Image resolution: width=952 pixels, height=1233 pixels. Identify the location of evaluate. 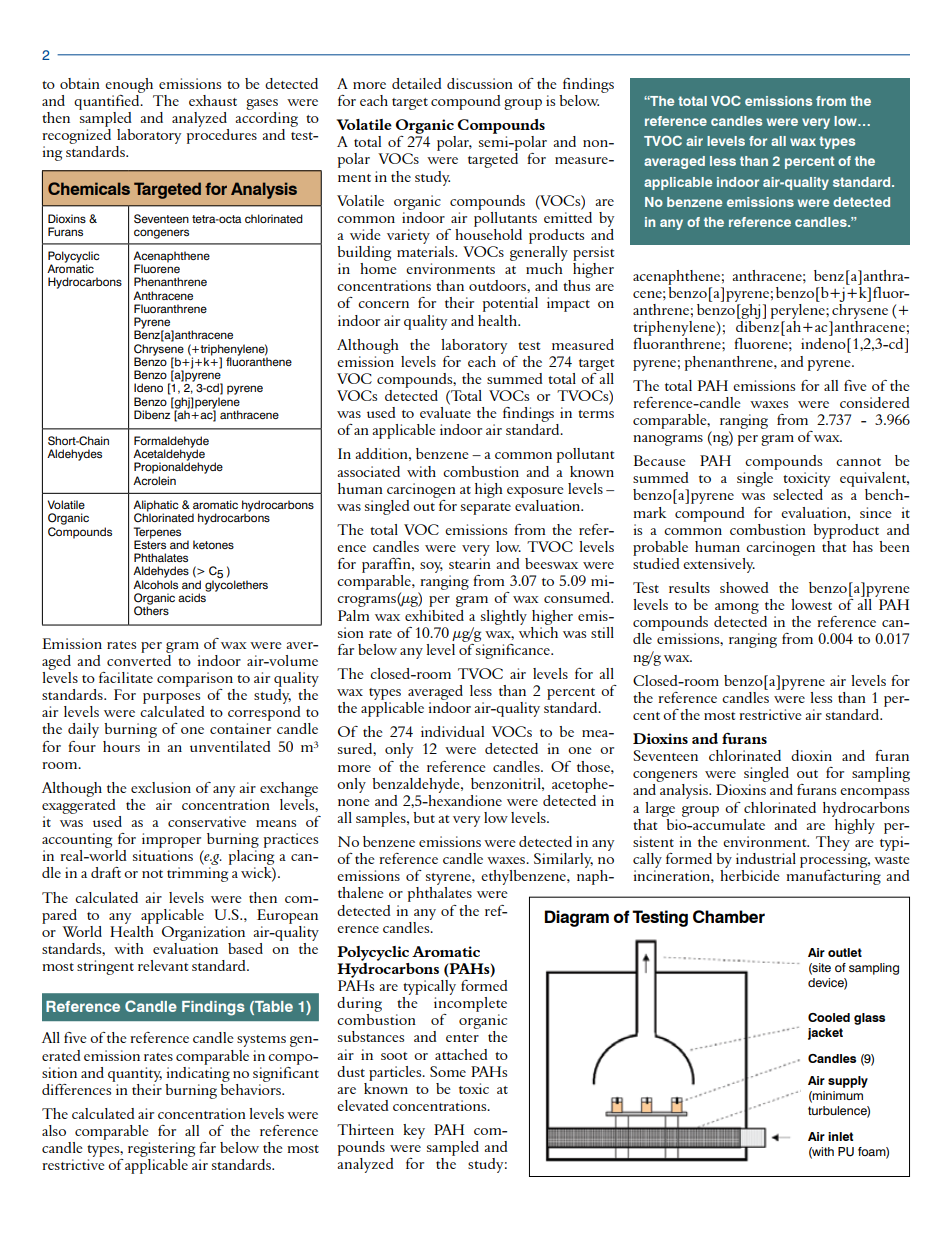
(445, 412).
